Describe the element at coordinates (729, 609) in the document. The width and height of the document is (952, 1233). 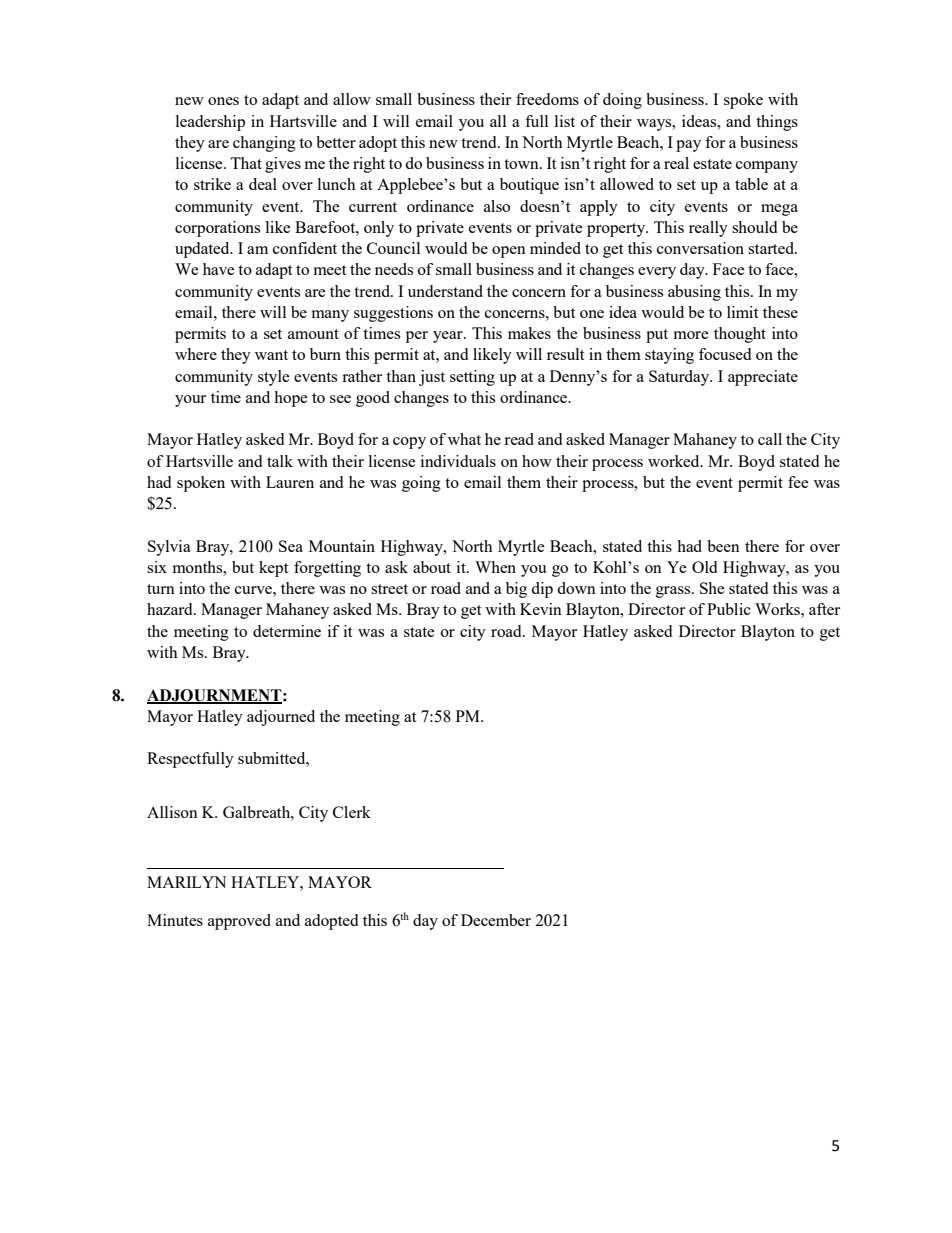
I see `Public` at that location.
